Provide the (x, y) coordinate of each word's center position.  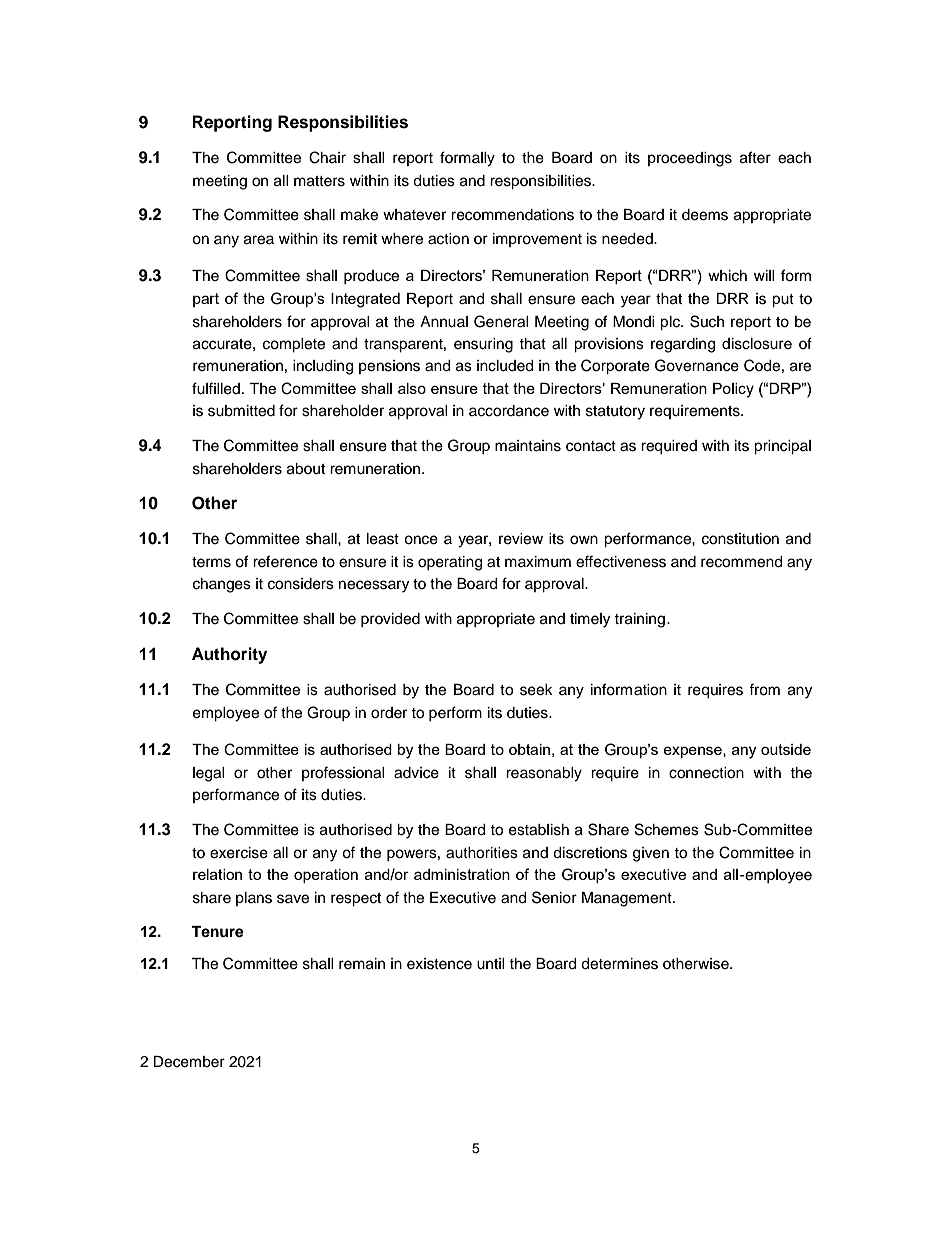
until (491, 964)
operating (450, 563)
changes (222, 585)
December (189, 1062)
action (448, 239)
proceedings (690, 159)
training (639, 620)
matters (319, 181)
